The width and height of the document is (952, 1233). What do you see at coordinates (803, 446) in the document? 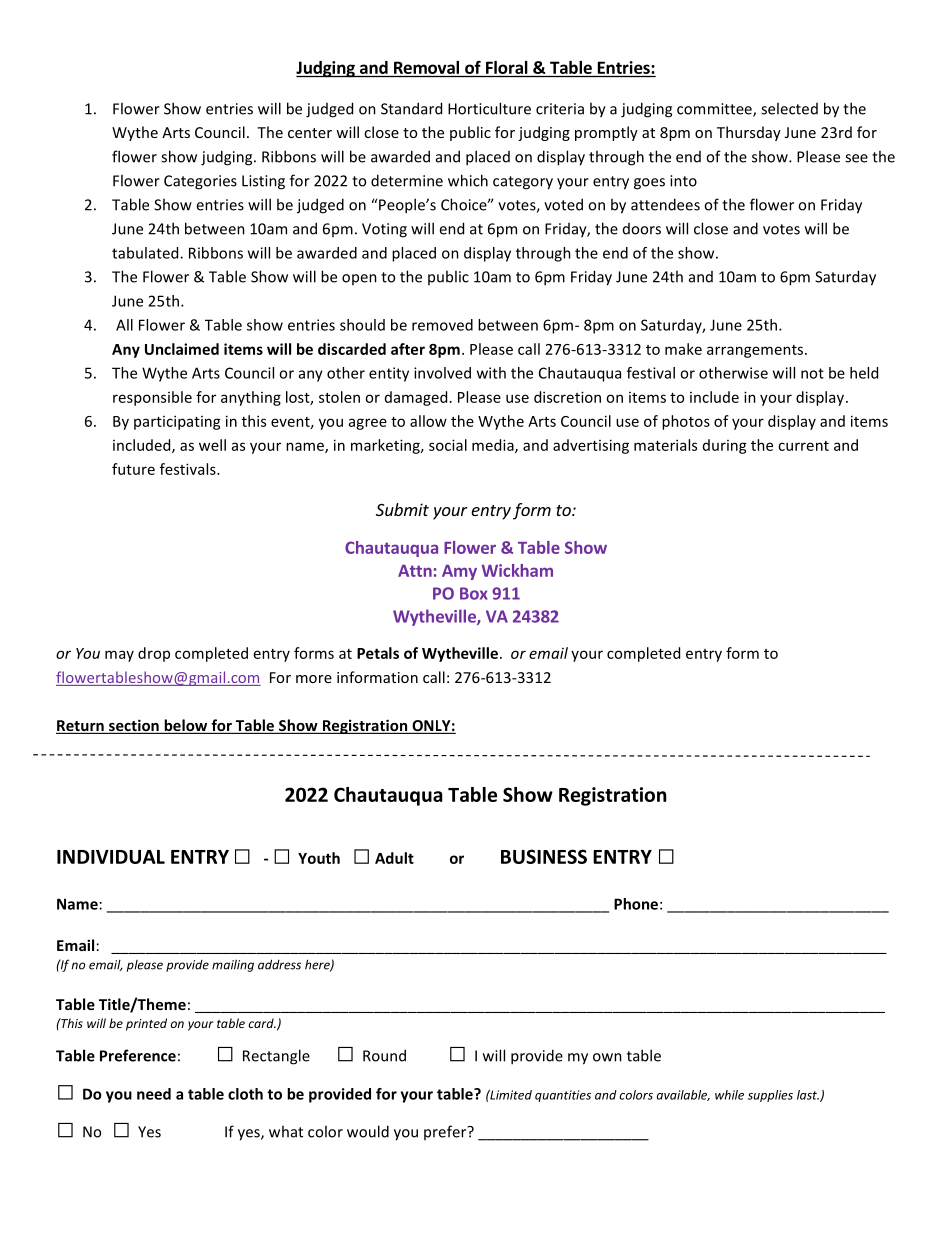
I see `current` at bounding box center [803, 446].
